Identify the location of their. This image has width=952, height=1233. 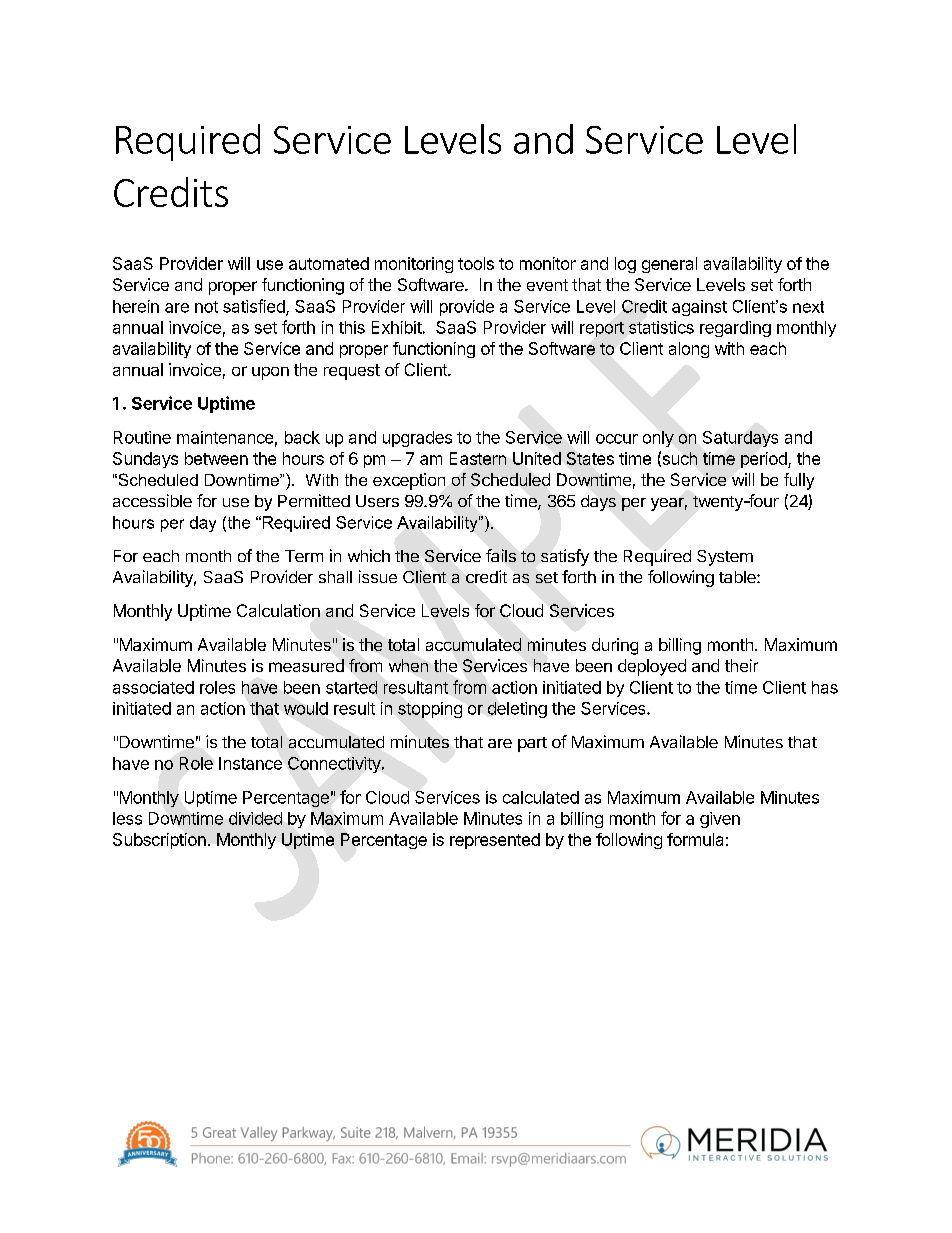
(741, 665).
